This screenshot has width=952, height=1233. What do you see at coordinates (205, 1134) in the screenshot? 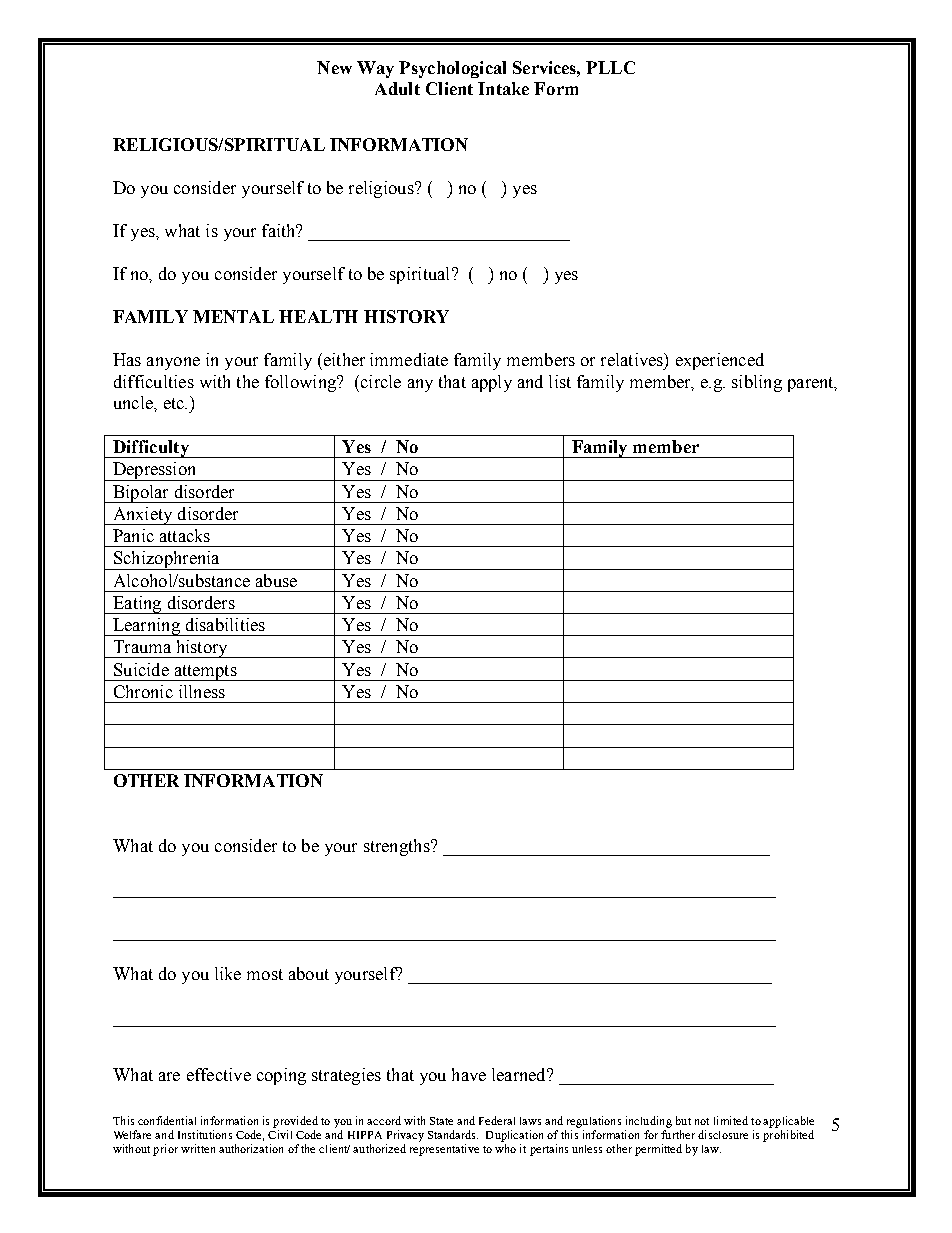
I see `Institutions` at bounding box center [205, 1134].
